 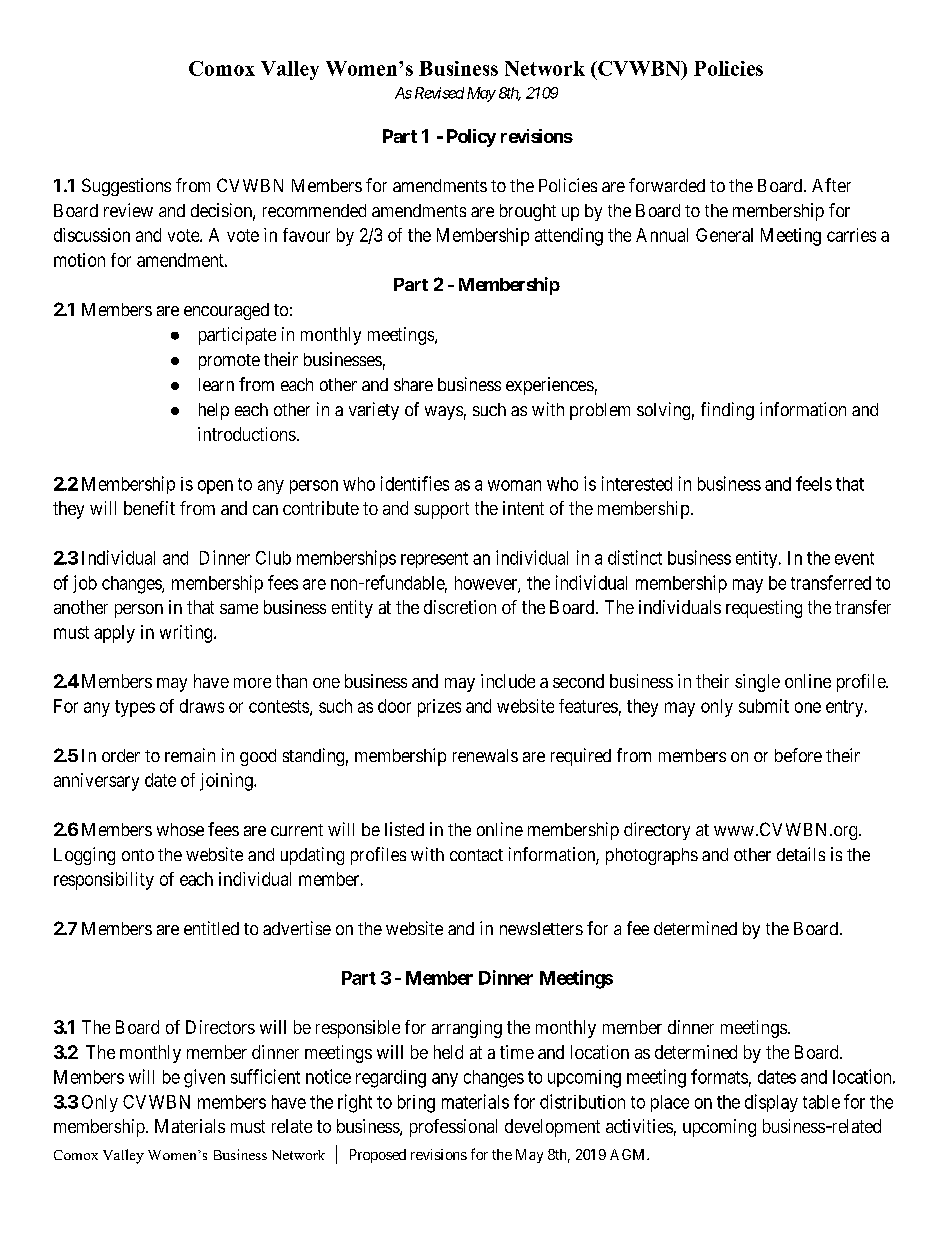 What do you see at coordinates (126, 187) in the document?
I see `Suggestions` at bounding box center [126, 187].
